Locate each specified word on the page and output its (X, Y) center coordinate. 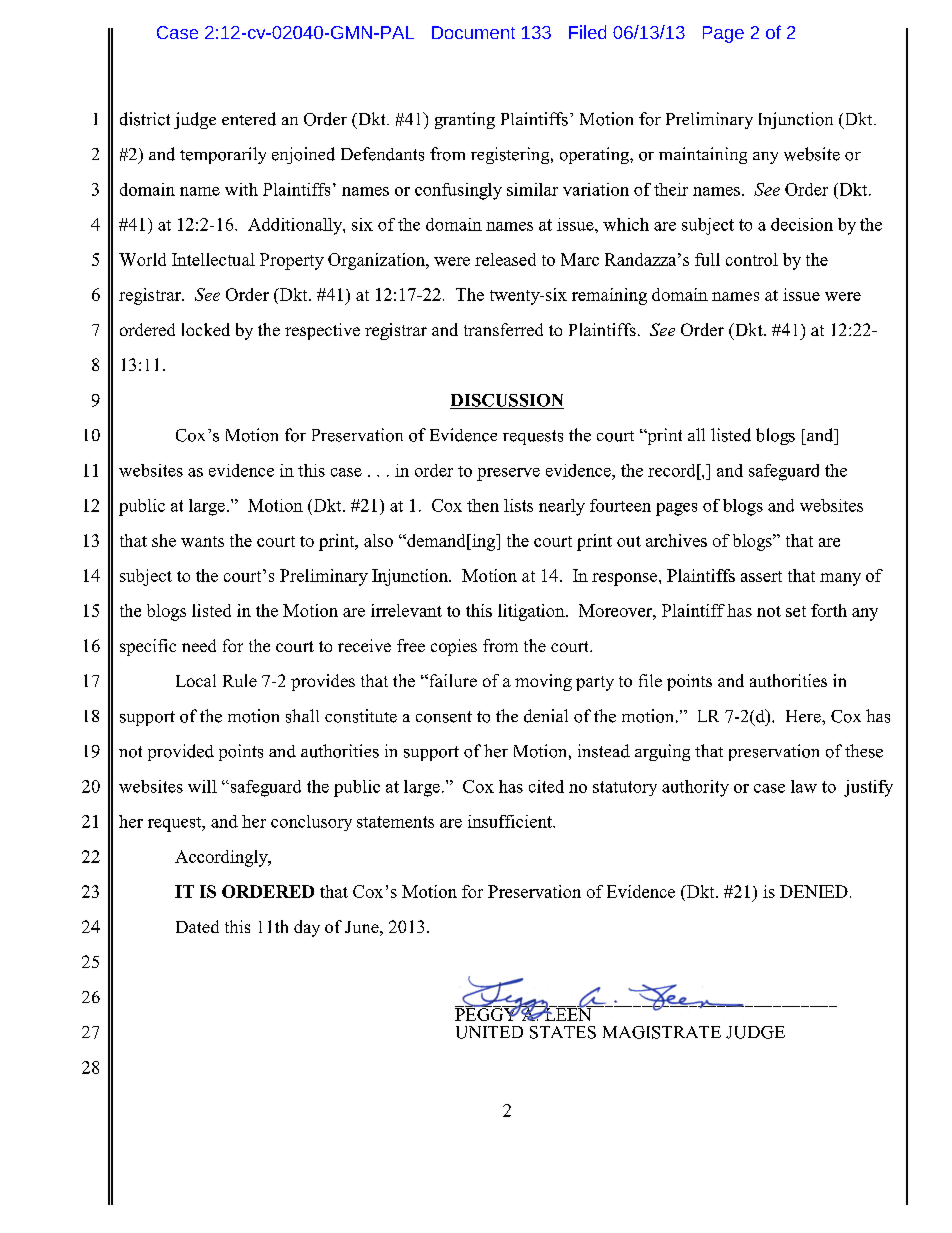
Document (473, 32)
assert (761, 576)
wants (202, 541)
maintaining (703, 155)
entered (249, 119)
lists (518, 505)
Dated (197, 926)
